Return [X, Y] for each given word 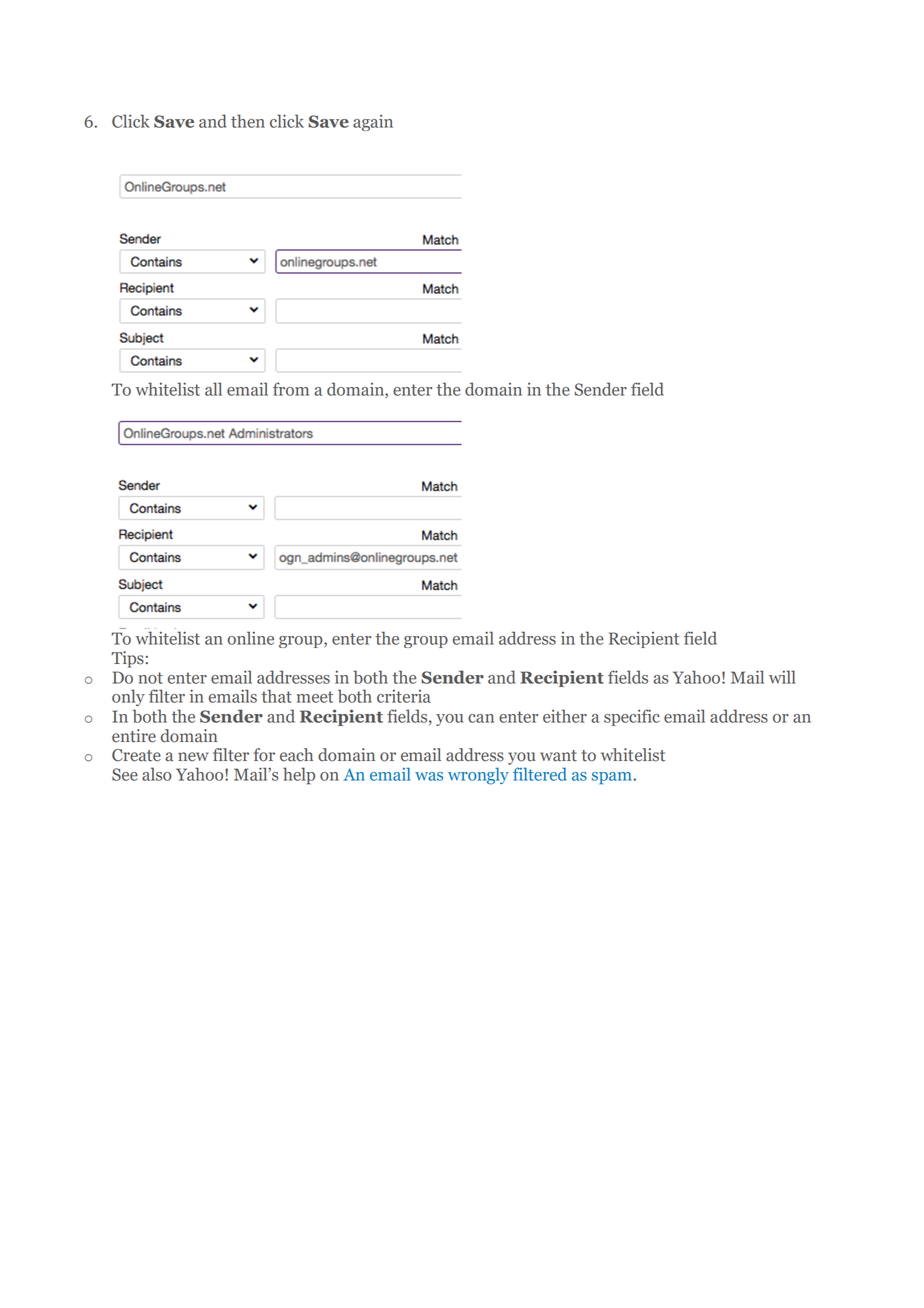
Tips [127, 659]
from [291, 389]
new [193, 757]
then [248, 121]
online [251, 638]
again [373, 123]
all [213, 389]
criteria [404, 696]
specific [632, 717]
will [782, 677]
